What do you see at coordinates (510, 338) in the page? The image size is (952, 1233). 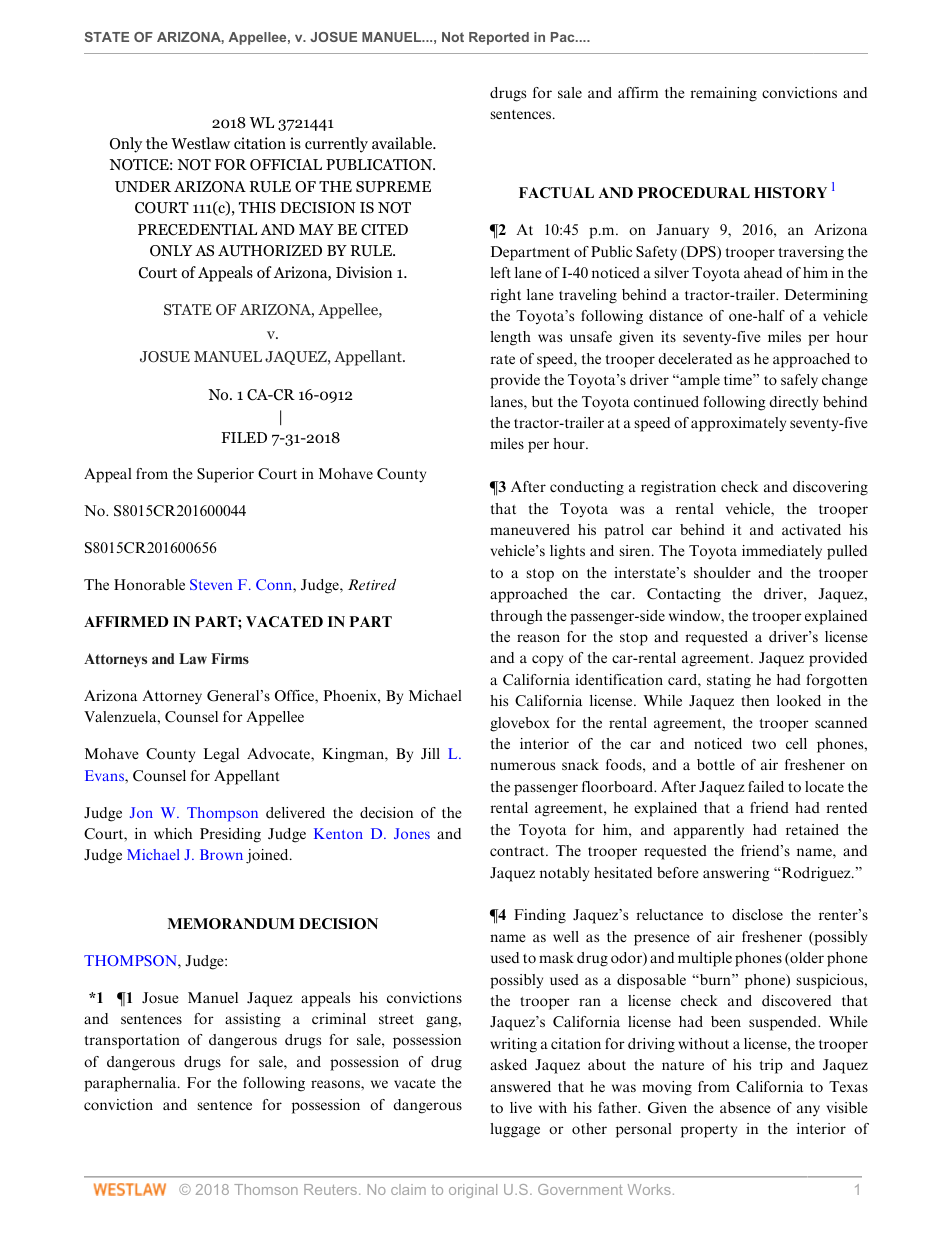 I see `length` at bounding box center [510, 338].
